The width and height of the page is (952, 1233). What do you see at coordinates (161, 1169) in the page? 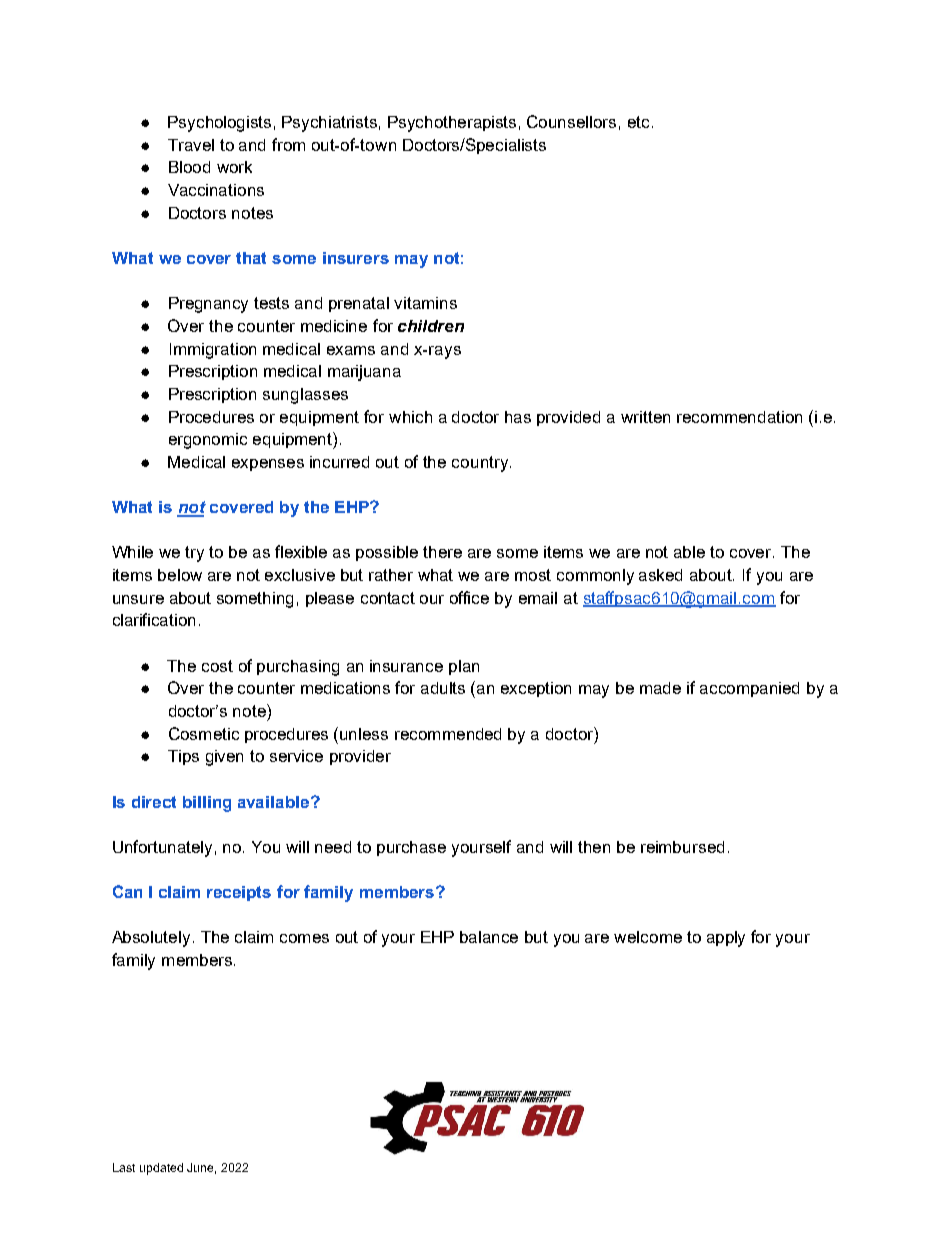
I see `updated` at bounding box center [161, 1169].
